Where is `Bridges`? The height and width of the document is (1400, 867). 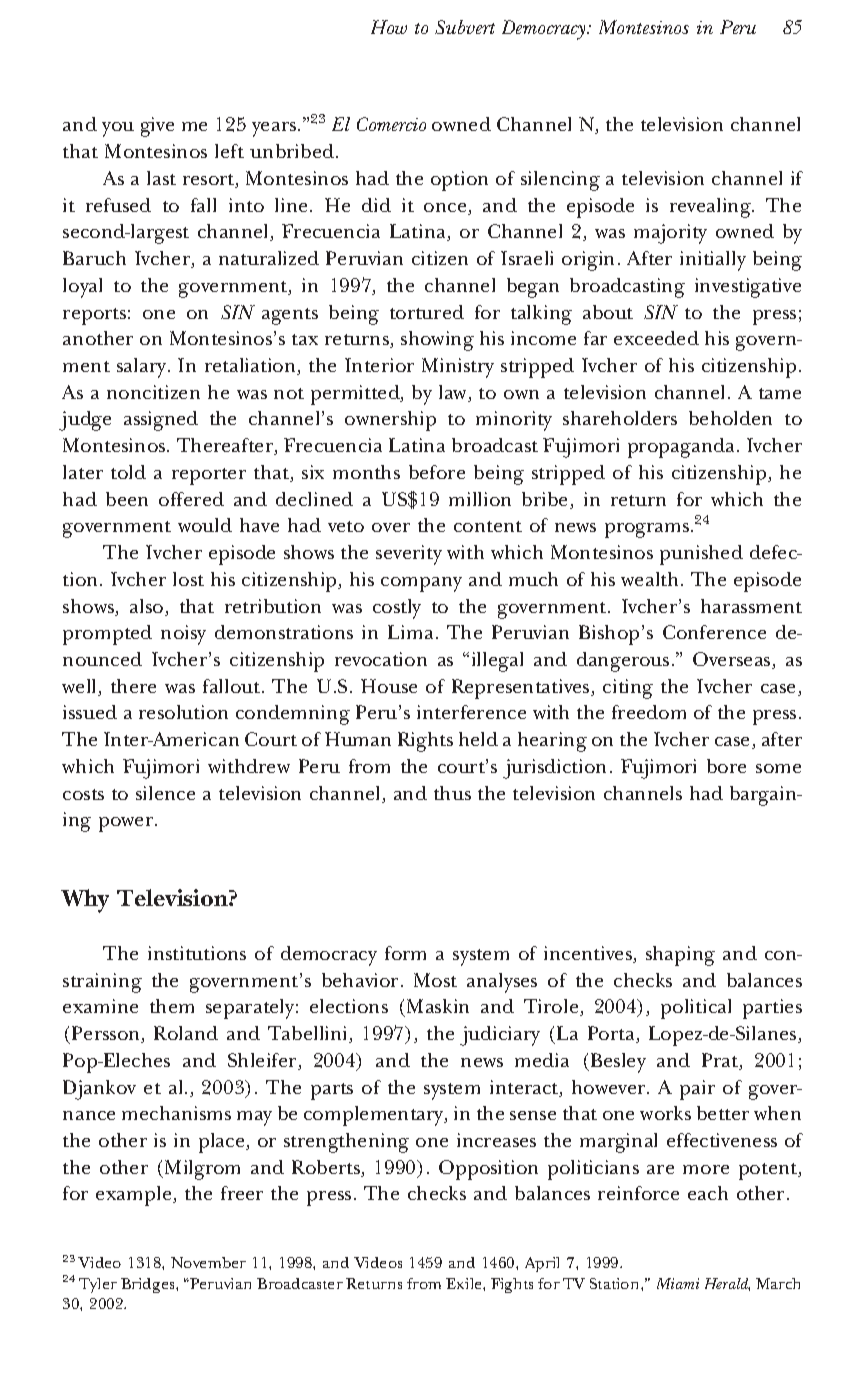 Bridges is located at coordinates (149, 1285).
